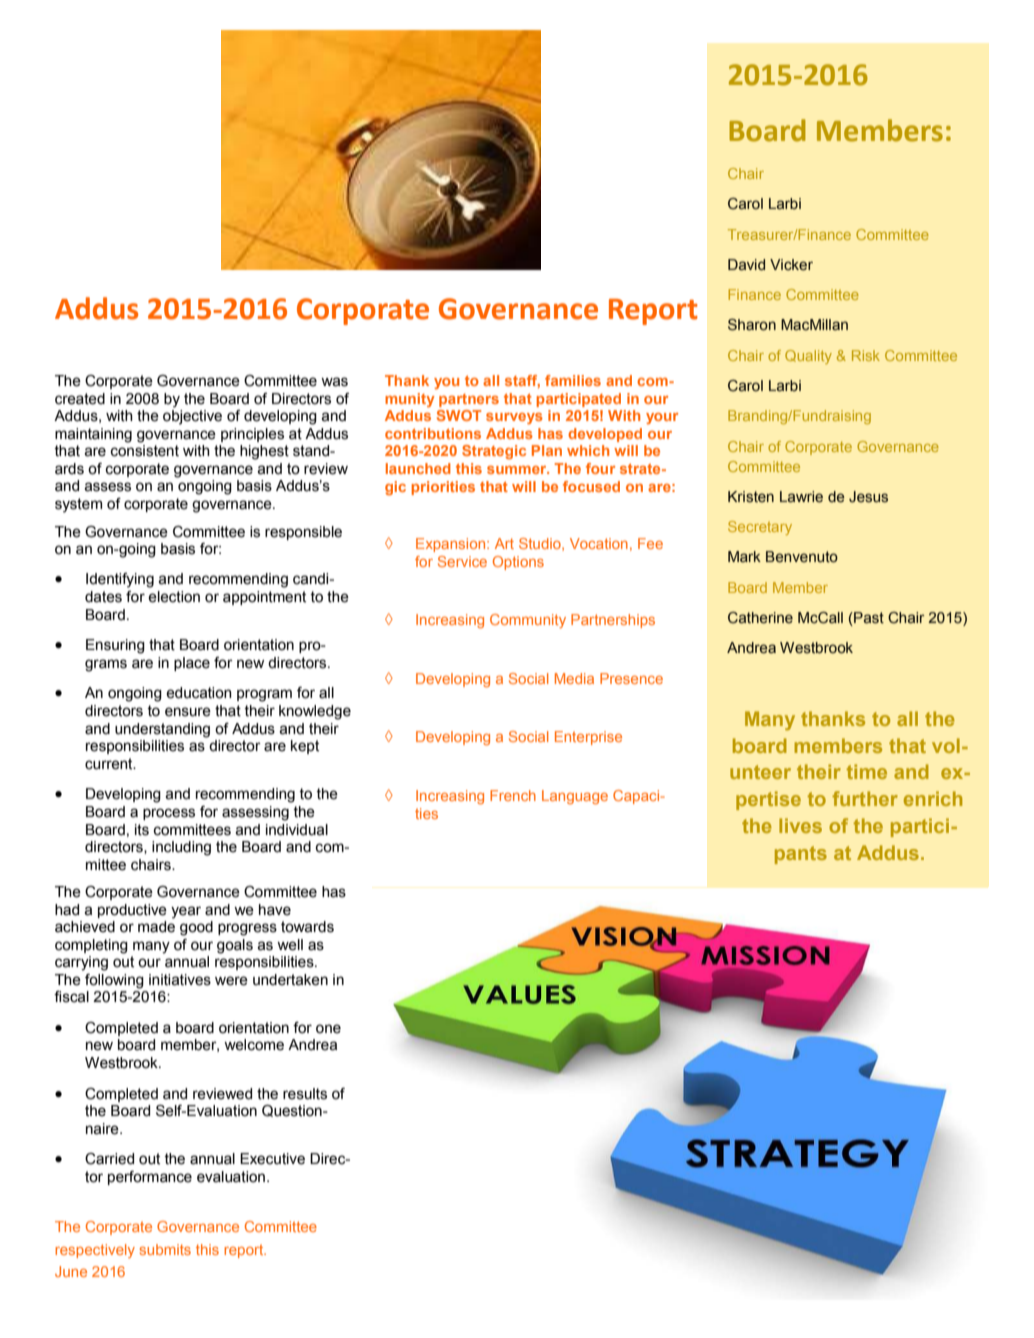  Describe the element at coordinates (192, 664) in the screenshot. I see `place` at that location.
